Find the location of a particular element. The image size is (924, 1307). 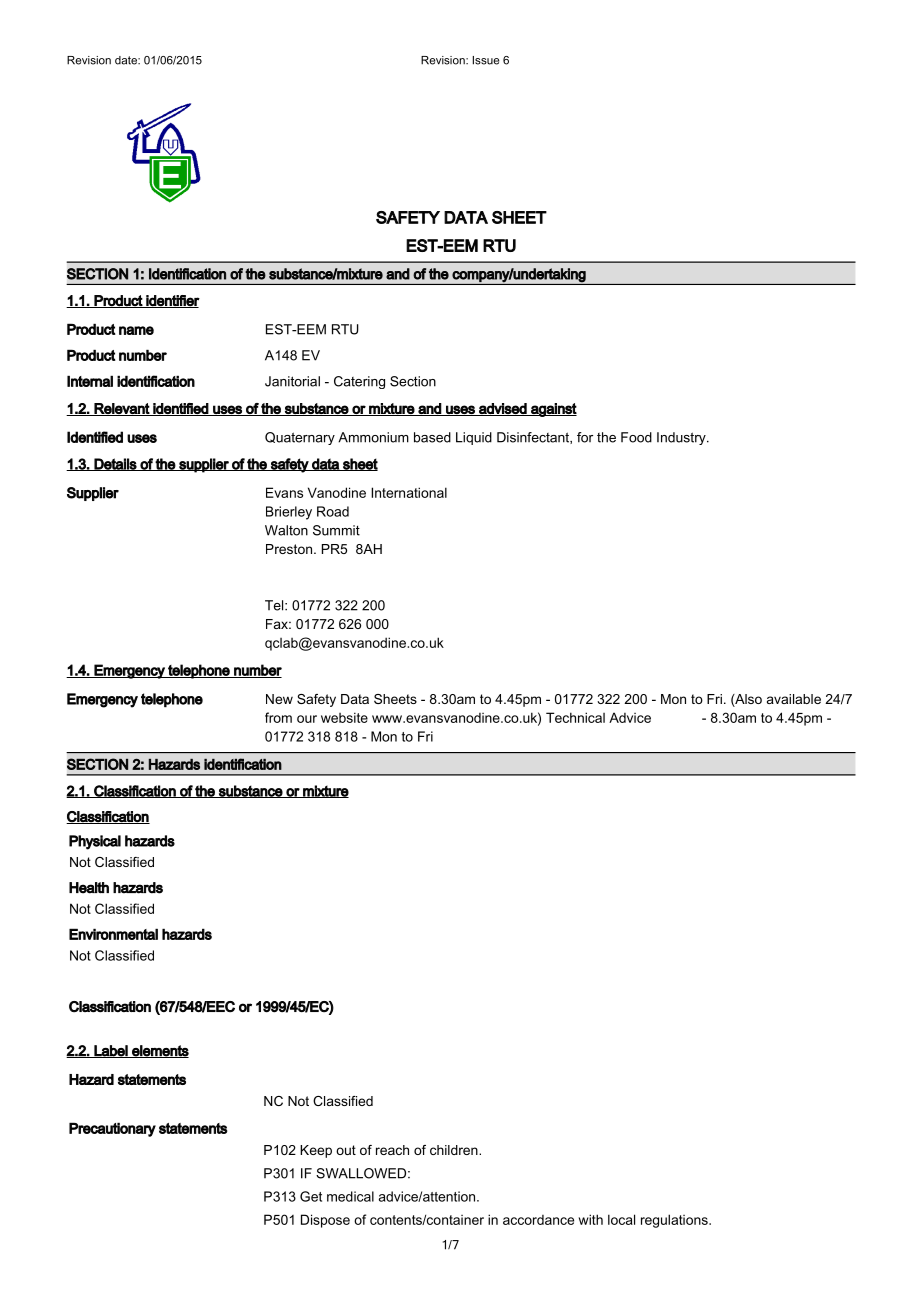

New is located at coordinates (279, 699).
